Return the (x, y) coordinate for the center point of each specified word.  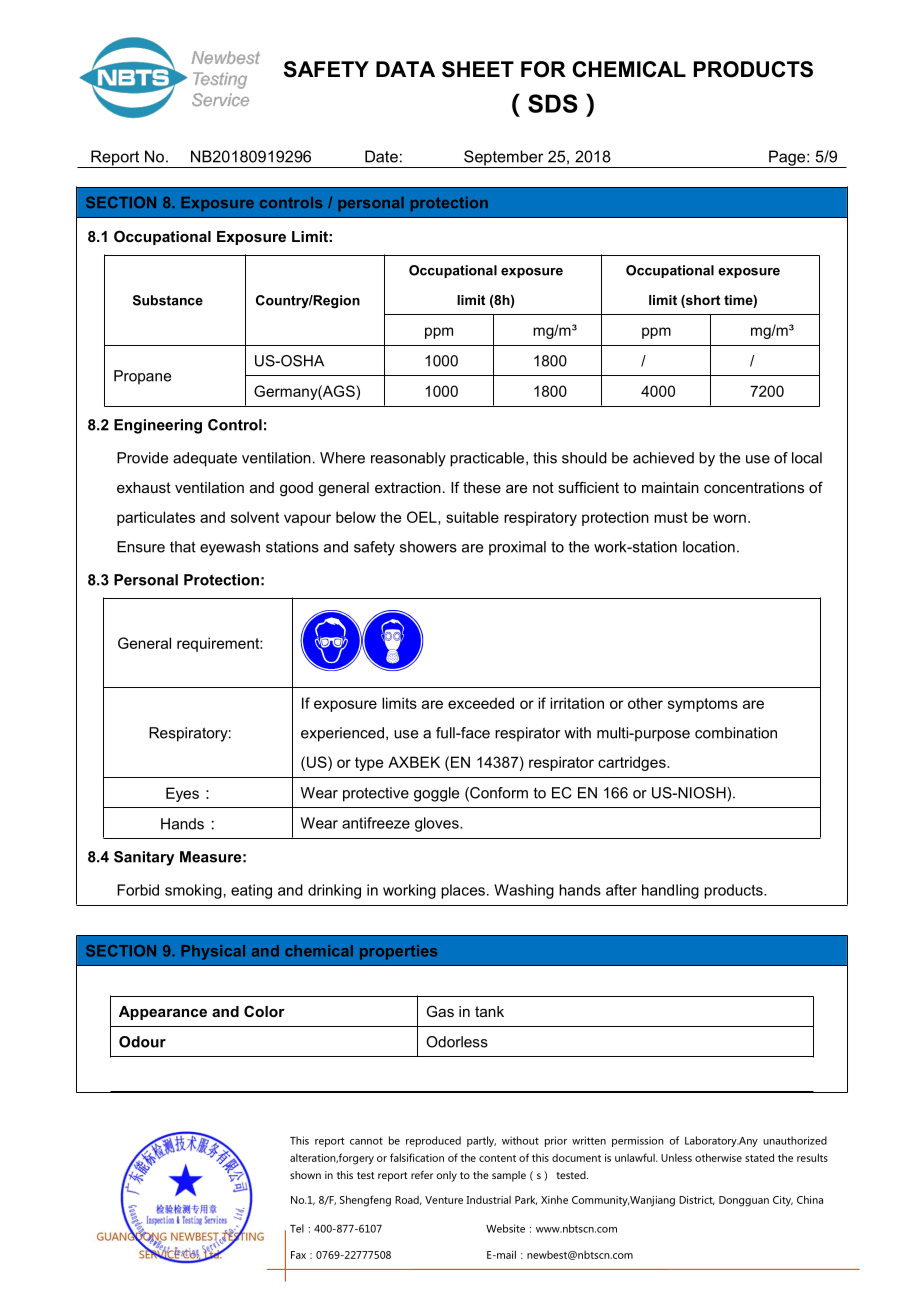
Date (381, 156)
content (497, 1158)
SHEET (478, 69)
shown (305, 1175)
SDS (553, 103)
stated (759, 1157)
